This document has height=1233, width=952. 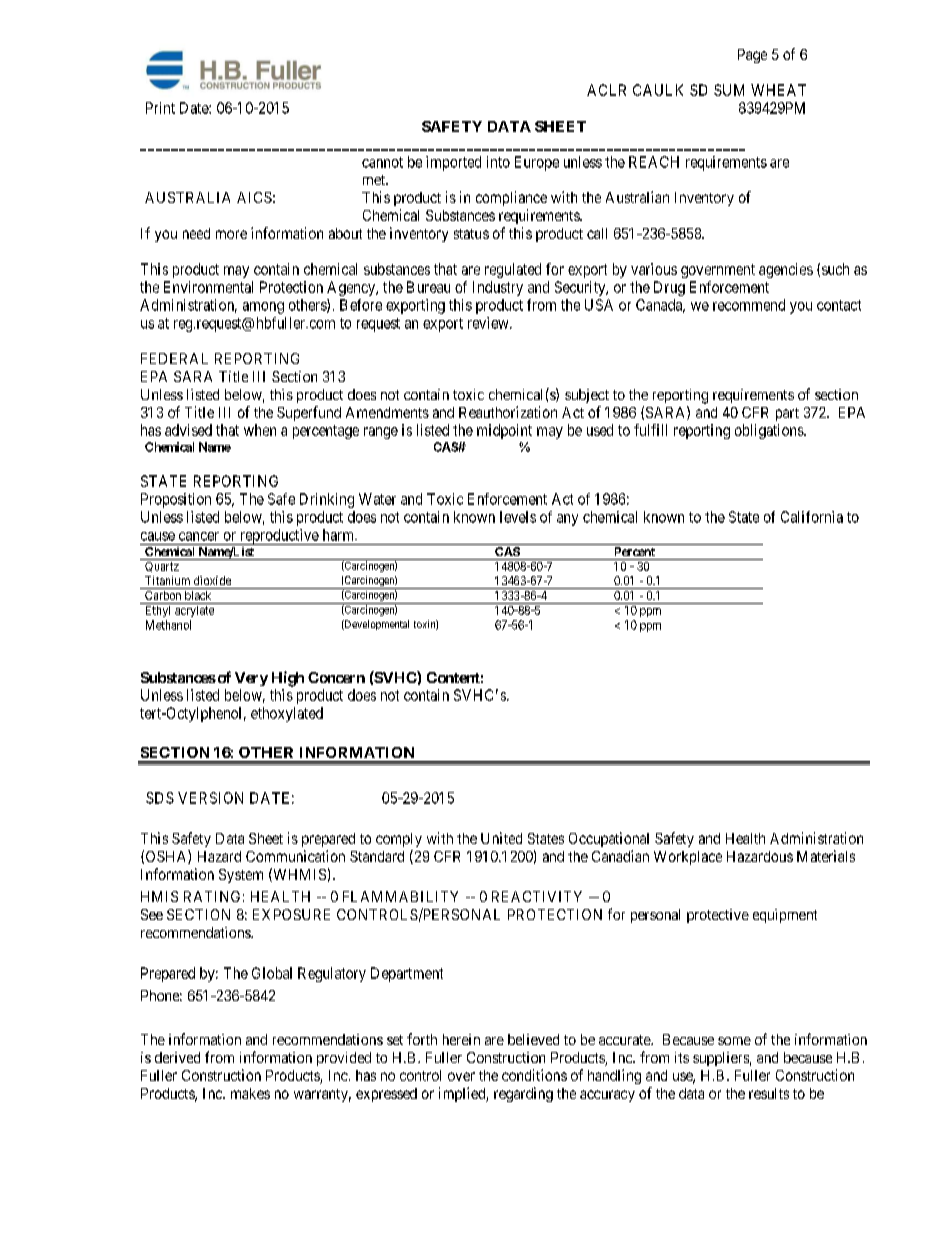 I want to click on WHEAT, so click(x=778, y=90).
